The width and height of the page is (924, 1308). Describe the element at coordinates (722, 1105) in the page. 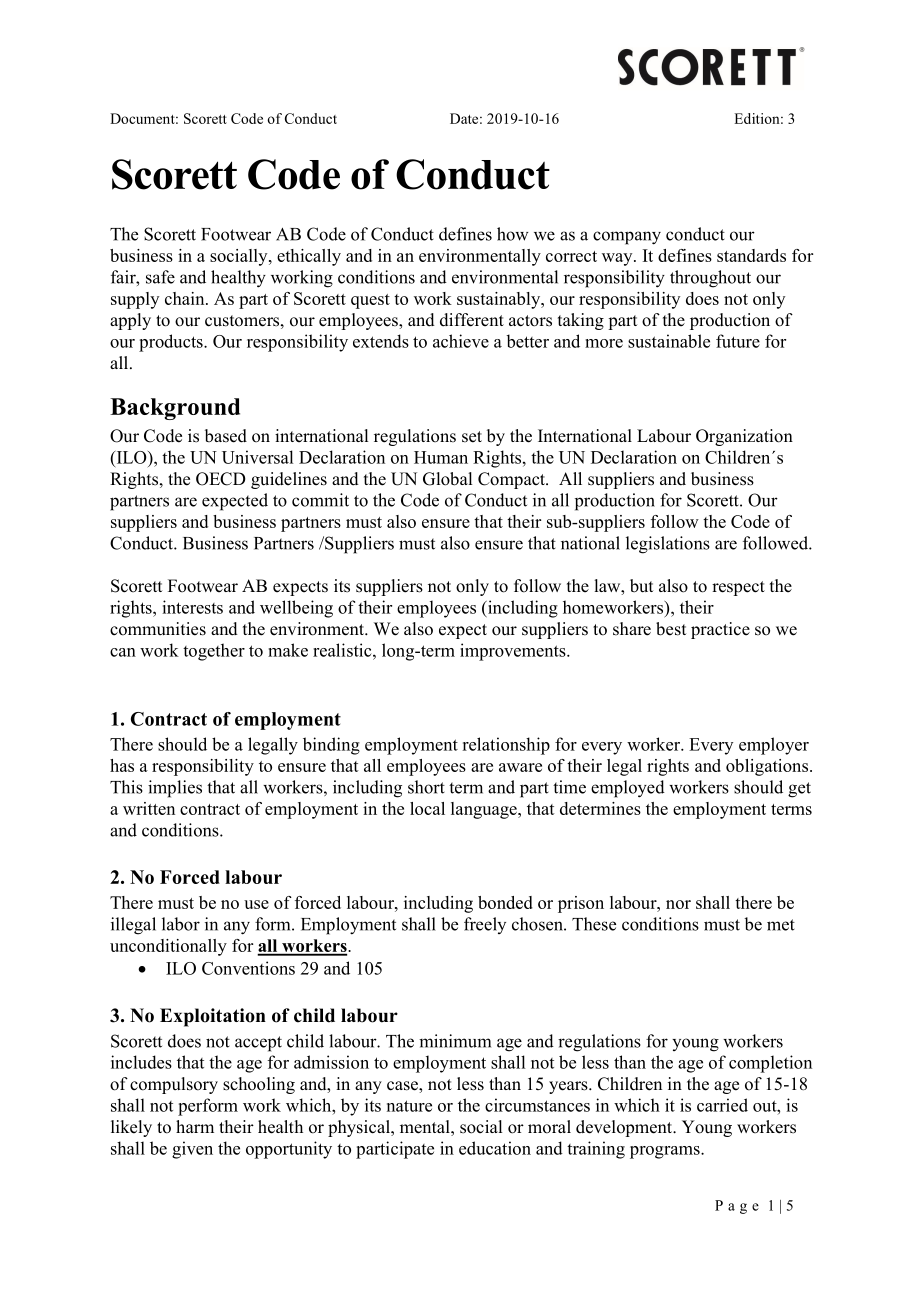

I see `carried` at that location.
